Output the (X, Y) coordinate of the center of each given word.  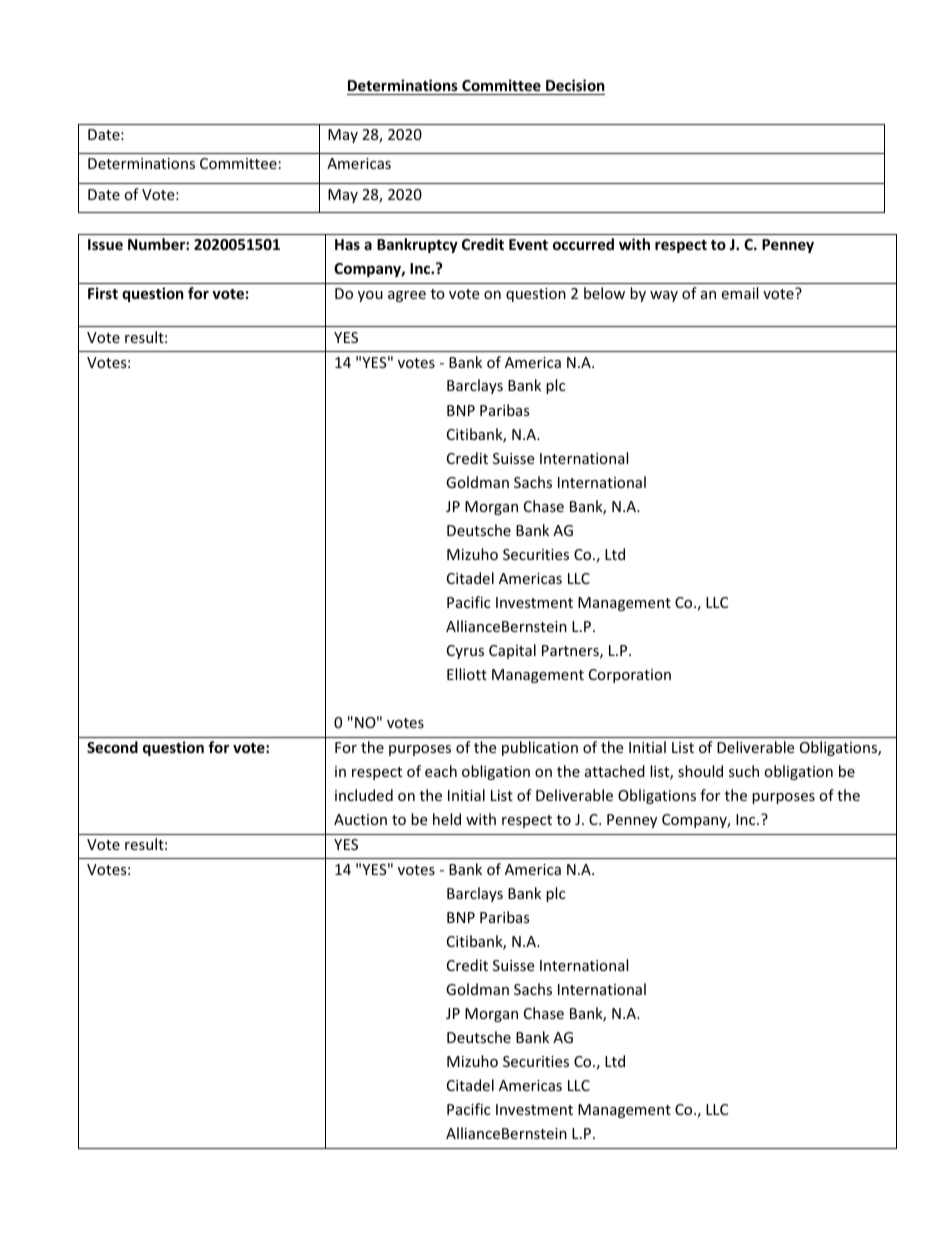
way (664, 296)
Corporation (630, 676)
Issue (105, 244)
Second (112, 747)
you (370, 296)
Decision (574, 87)
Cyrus (465, 652)
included (364, 795)
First (103, 293)
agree (407, 296)
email (739, 293)
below (604, 293)
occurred (583, 244)
